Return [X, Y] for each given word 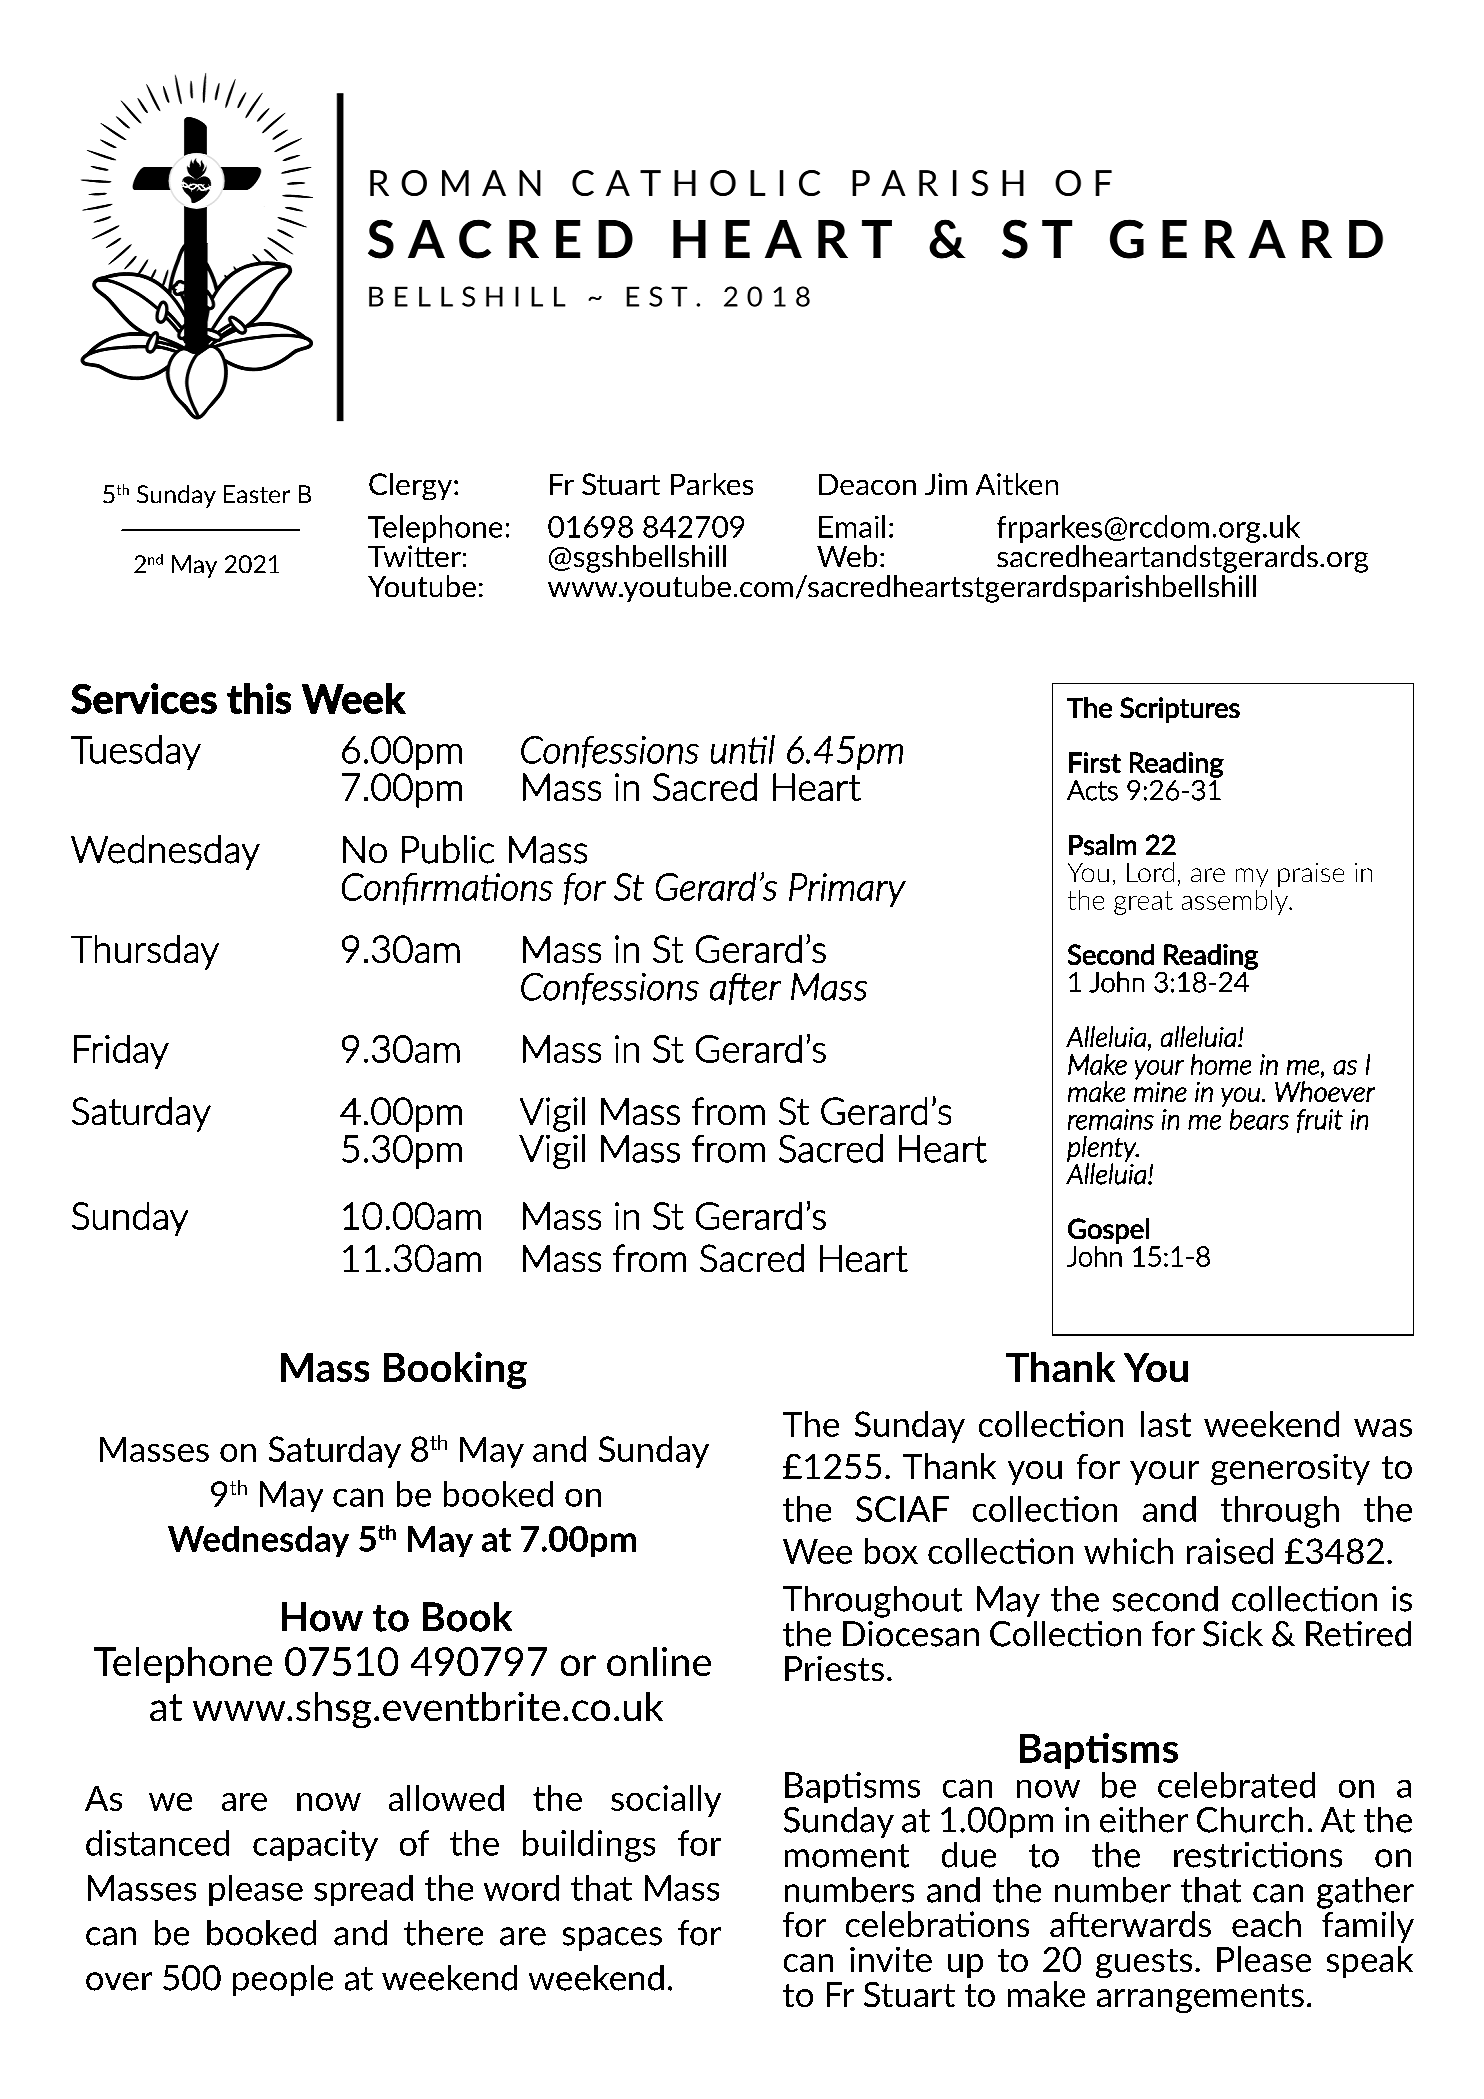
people [283, 1980]
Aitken [1017, 484]
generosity [1290, 1469]
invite [891, 1959]
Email [852, 526]
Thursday [145, 952]
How [322, 1617]
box [891, 1551]
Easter [257, 494]
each [1266, 1924]
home [1221, 1064]
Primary [847, 890]
